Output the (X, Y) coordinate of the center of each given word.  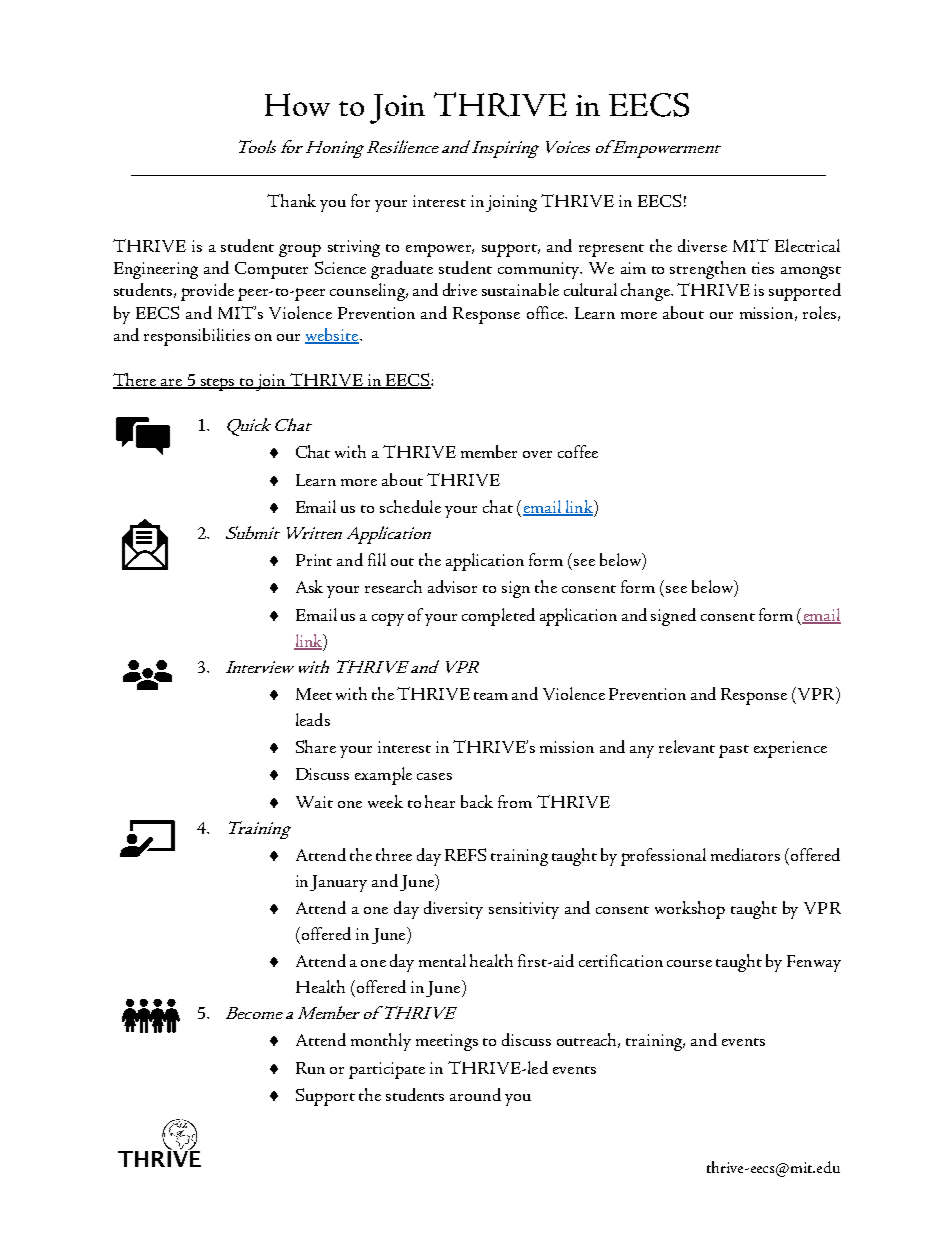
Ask (309, 586)
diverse (702, 245)
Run (310, 1068)
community (540, 270)
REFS (465, 854)
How (297, 104)
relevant (687, 746)
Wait (314, 802)
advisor (452, 586)
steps (218, 384)
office (547, 312)
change (646, 292)
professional (663, 857)
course (689, 963)
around (475, 1094)
